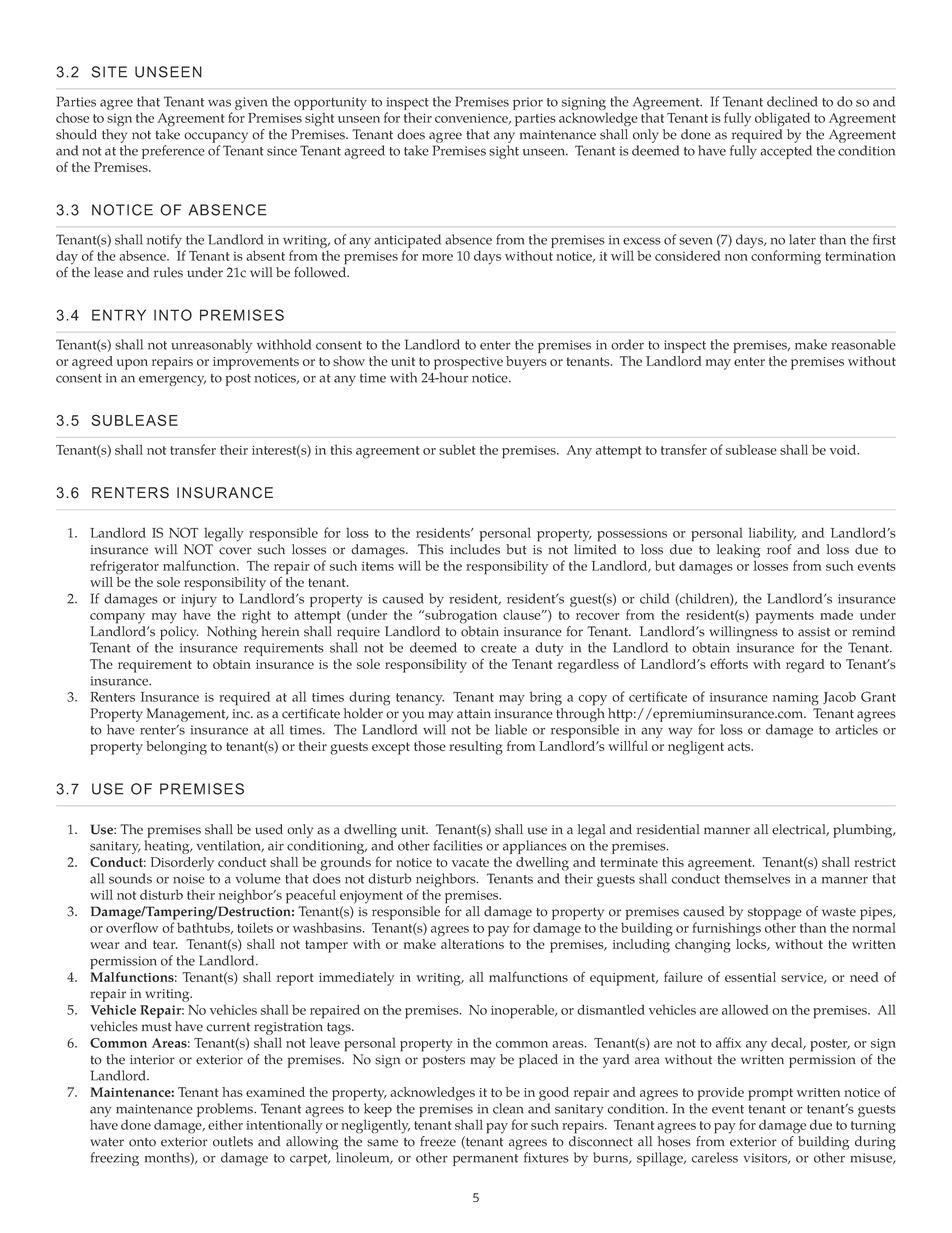 This document has height=1233, width=952. I want to click on prior, so click(528, 103).
